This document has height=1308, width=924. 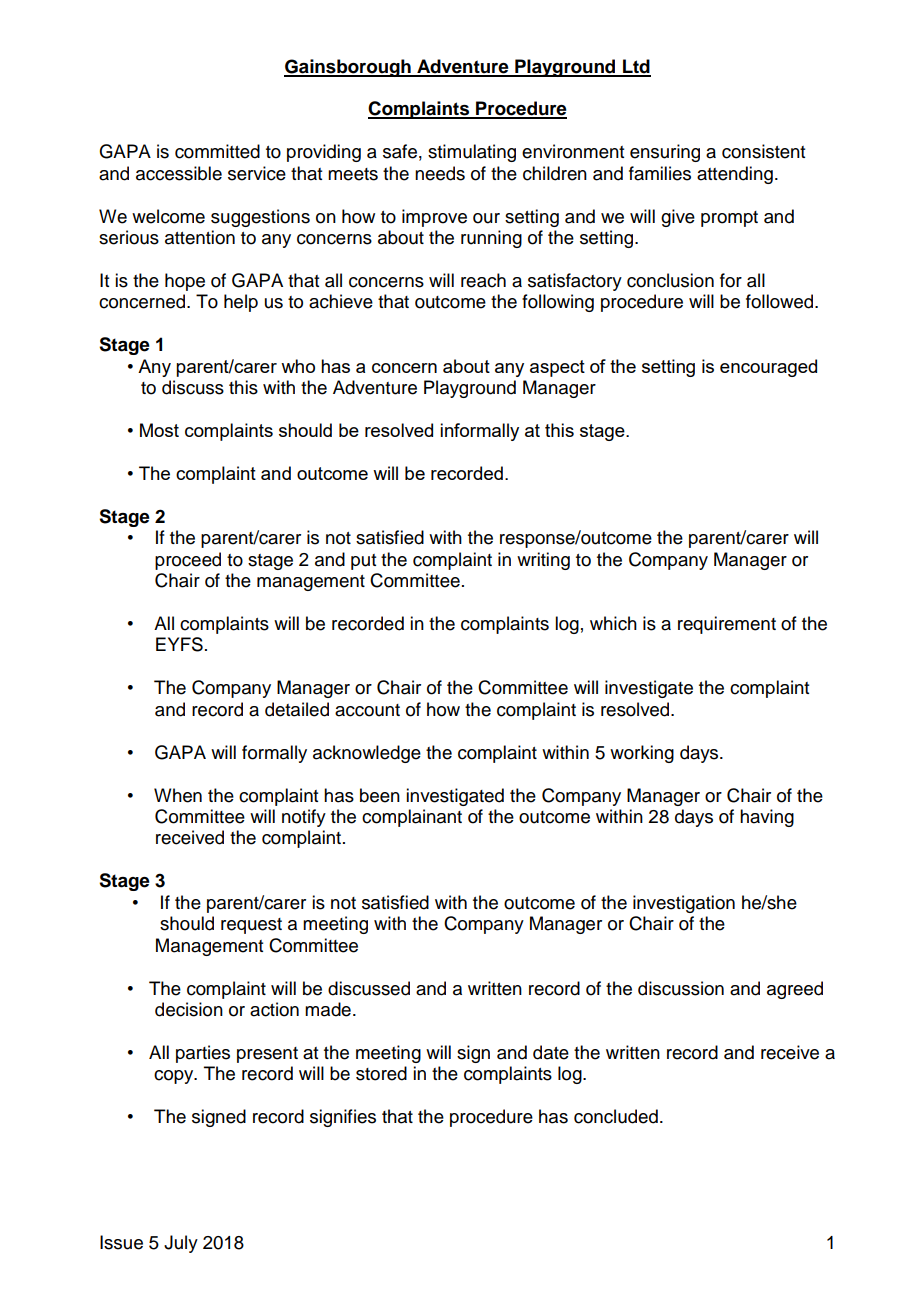 I want to click on stored, so click(x=381, y=1073).
